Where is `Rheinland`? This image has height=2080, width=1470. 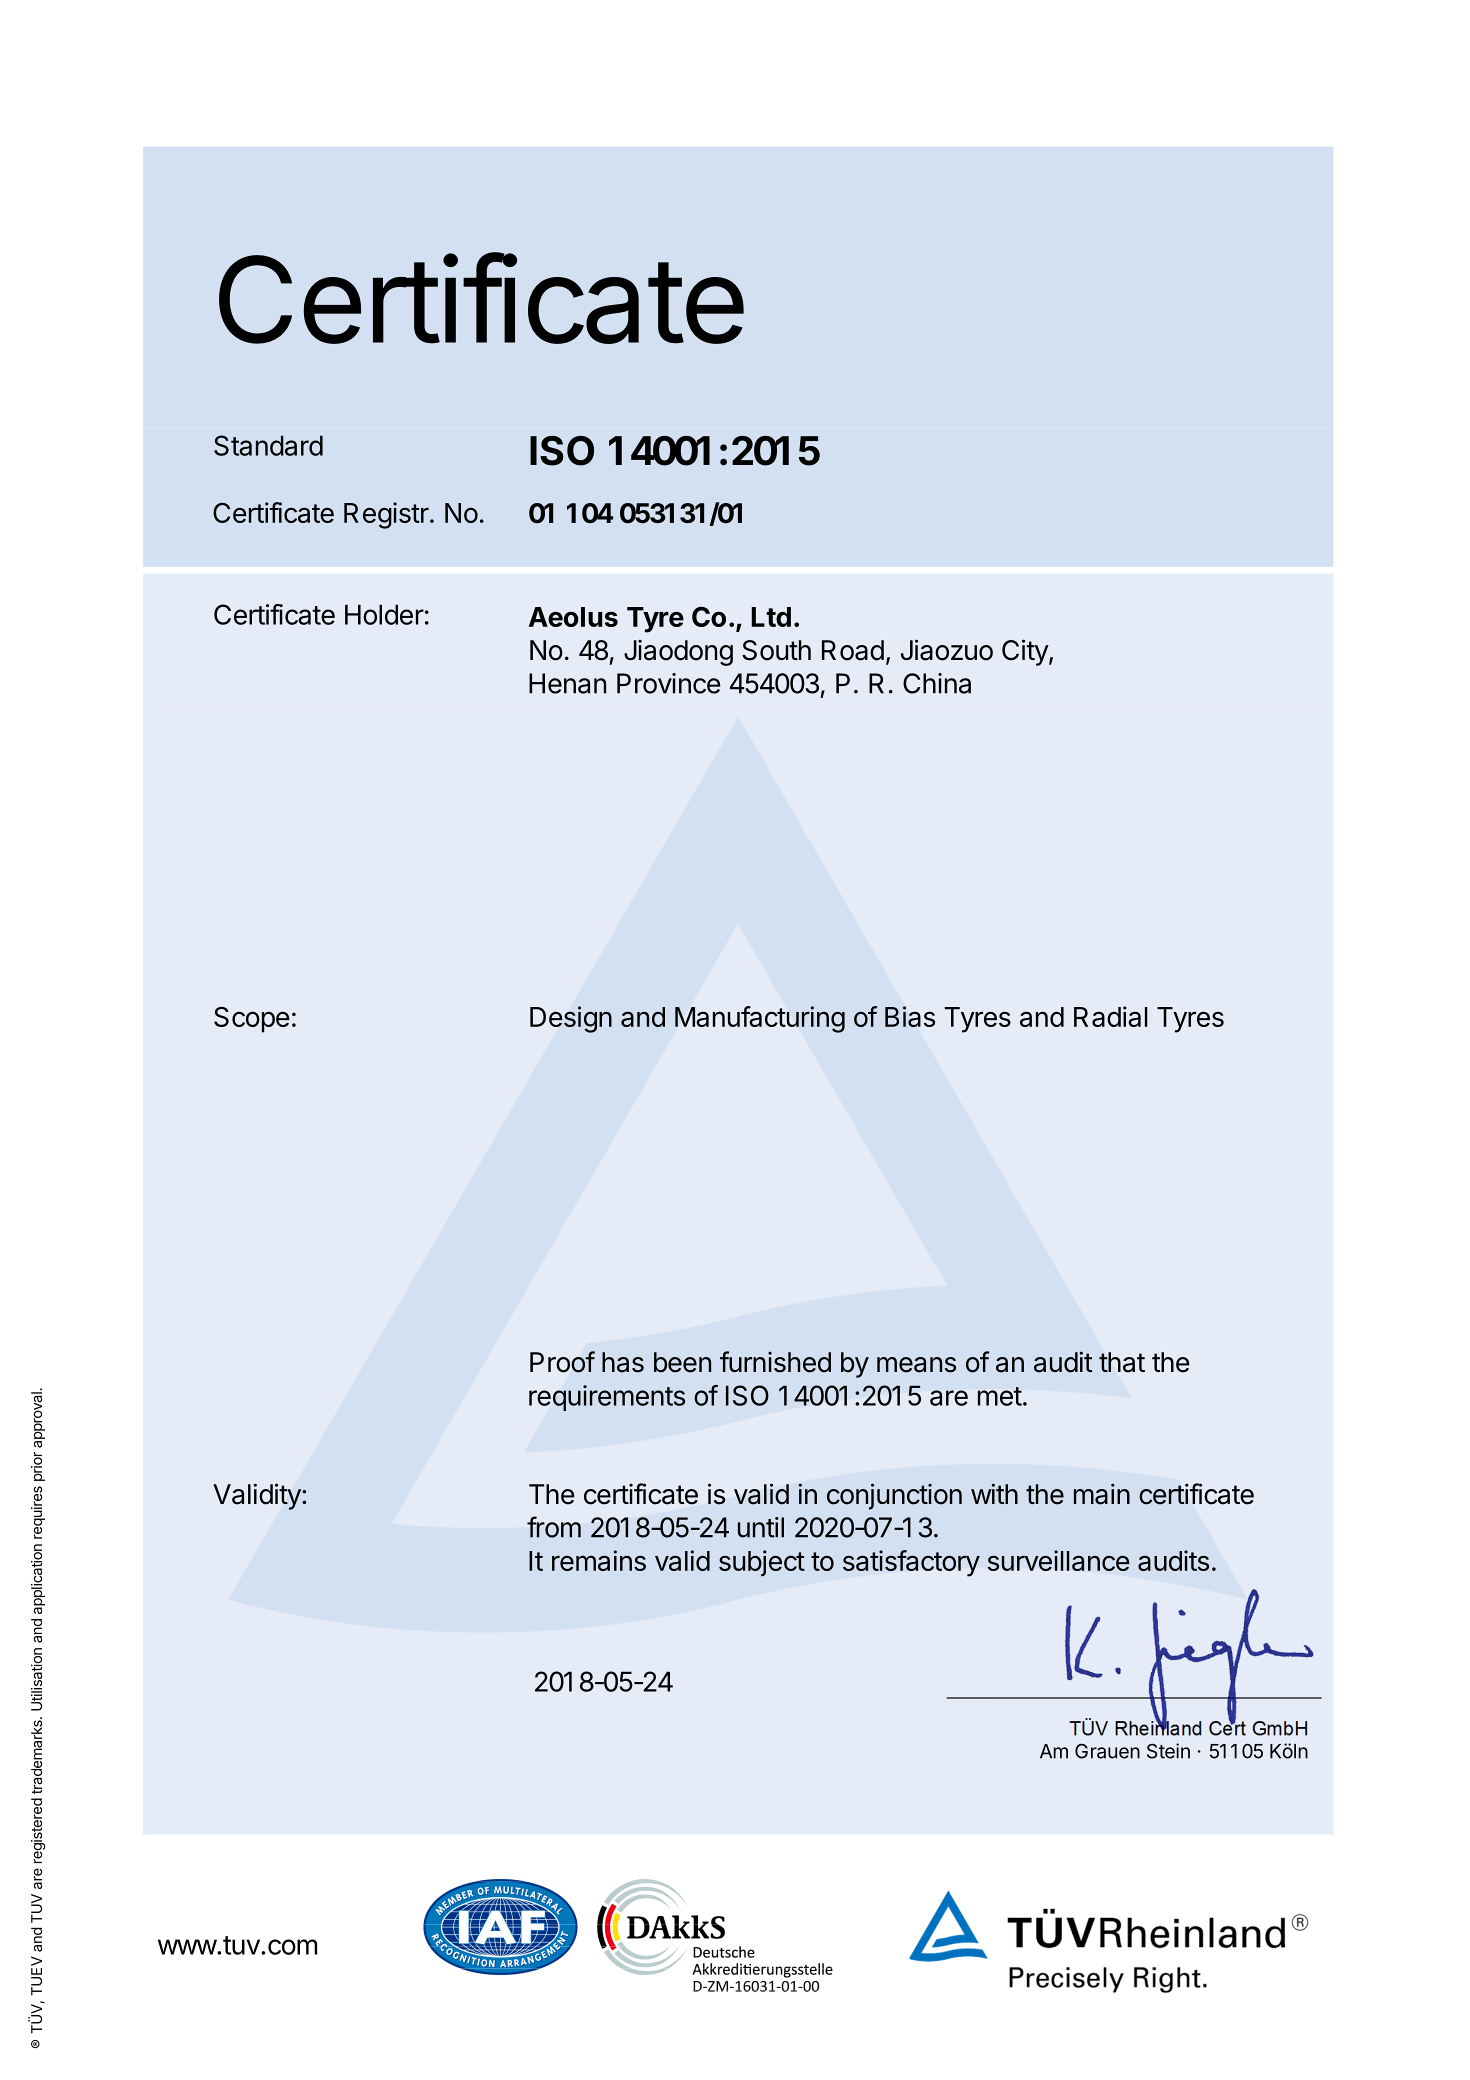 Rheinland is located at coordinates (1158, 1727).
